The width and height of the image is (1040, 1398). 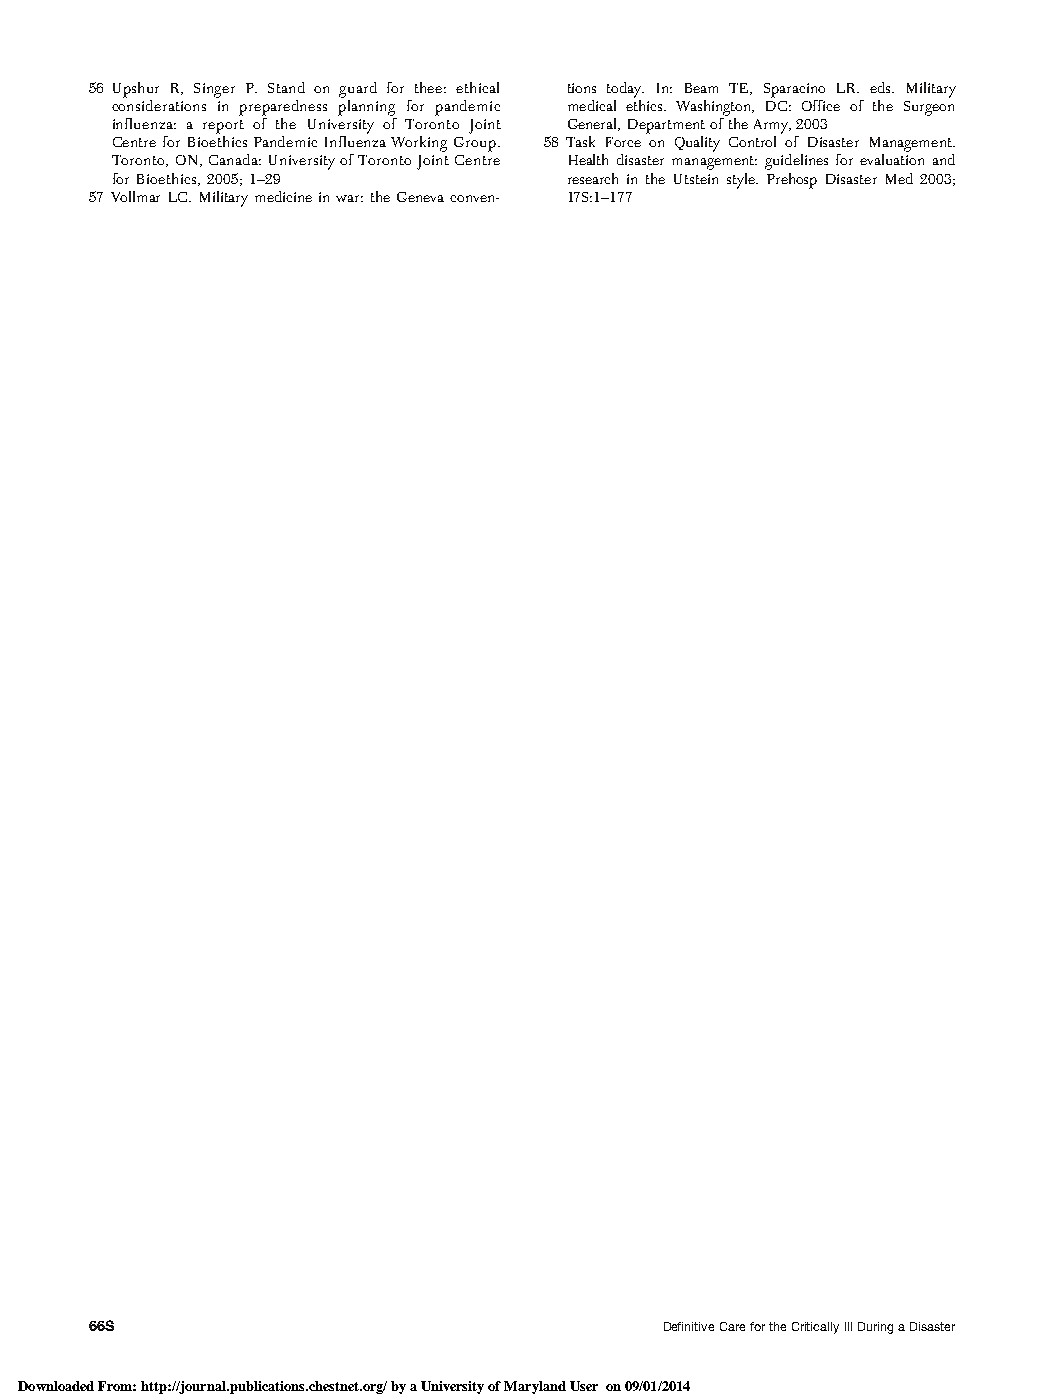 I want to click on Geneva, so click(x=420, y=197).
